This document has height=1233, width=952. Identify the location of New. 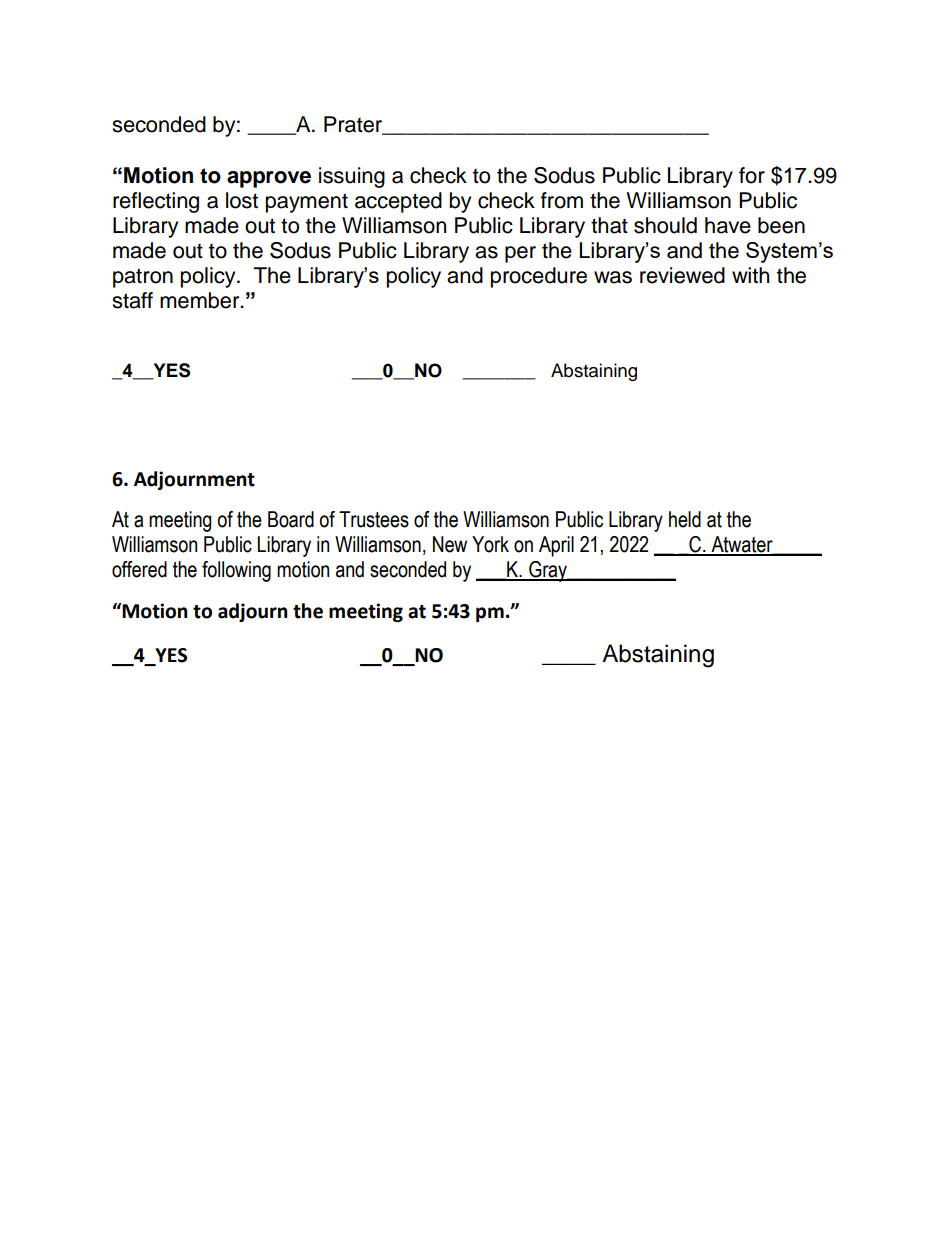
(450, 544).
